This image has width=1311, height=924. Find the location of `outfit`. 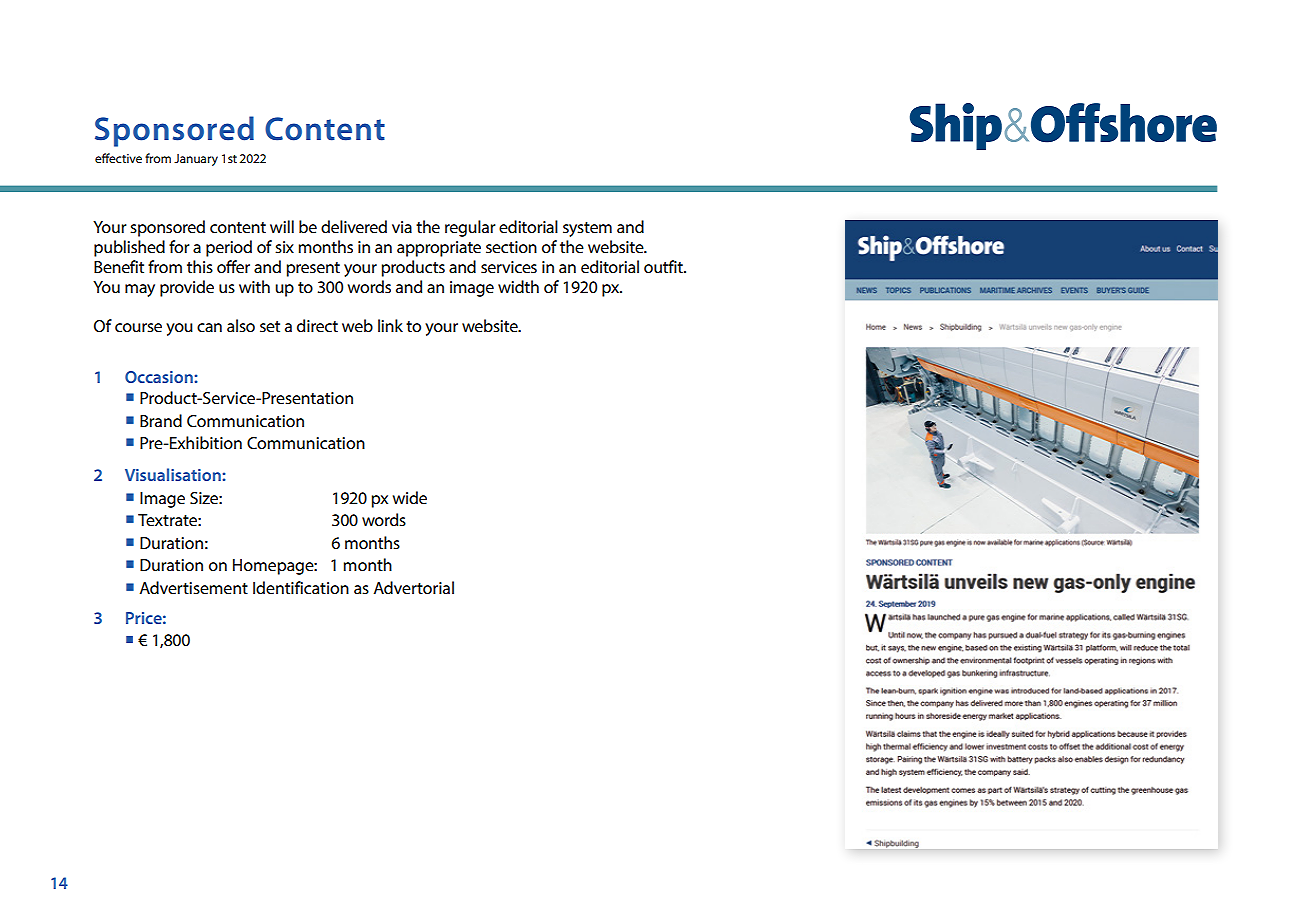

outfit is located at coordinates (664, 266).
